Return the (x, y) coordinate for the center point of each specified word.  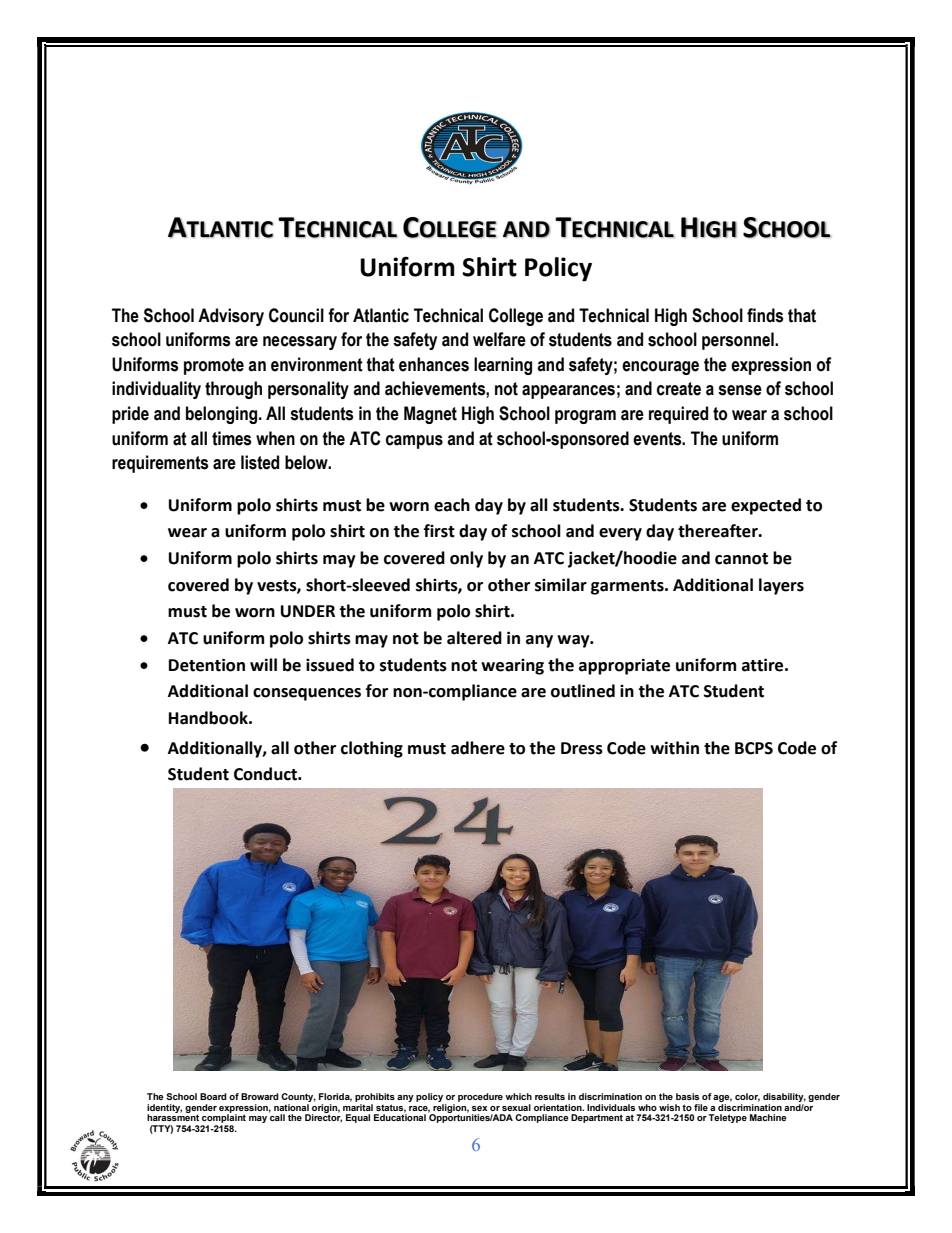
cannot (741, 559)
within (674, 748)
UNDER (308, 611)
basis (687, 1096)
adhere (478, 748)
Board (213, 1096)
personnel (739, 341)
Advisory (231, 317)
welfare (499, 339)
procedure (480, 1097)
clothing (372, 749)
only (466, 559)
